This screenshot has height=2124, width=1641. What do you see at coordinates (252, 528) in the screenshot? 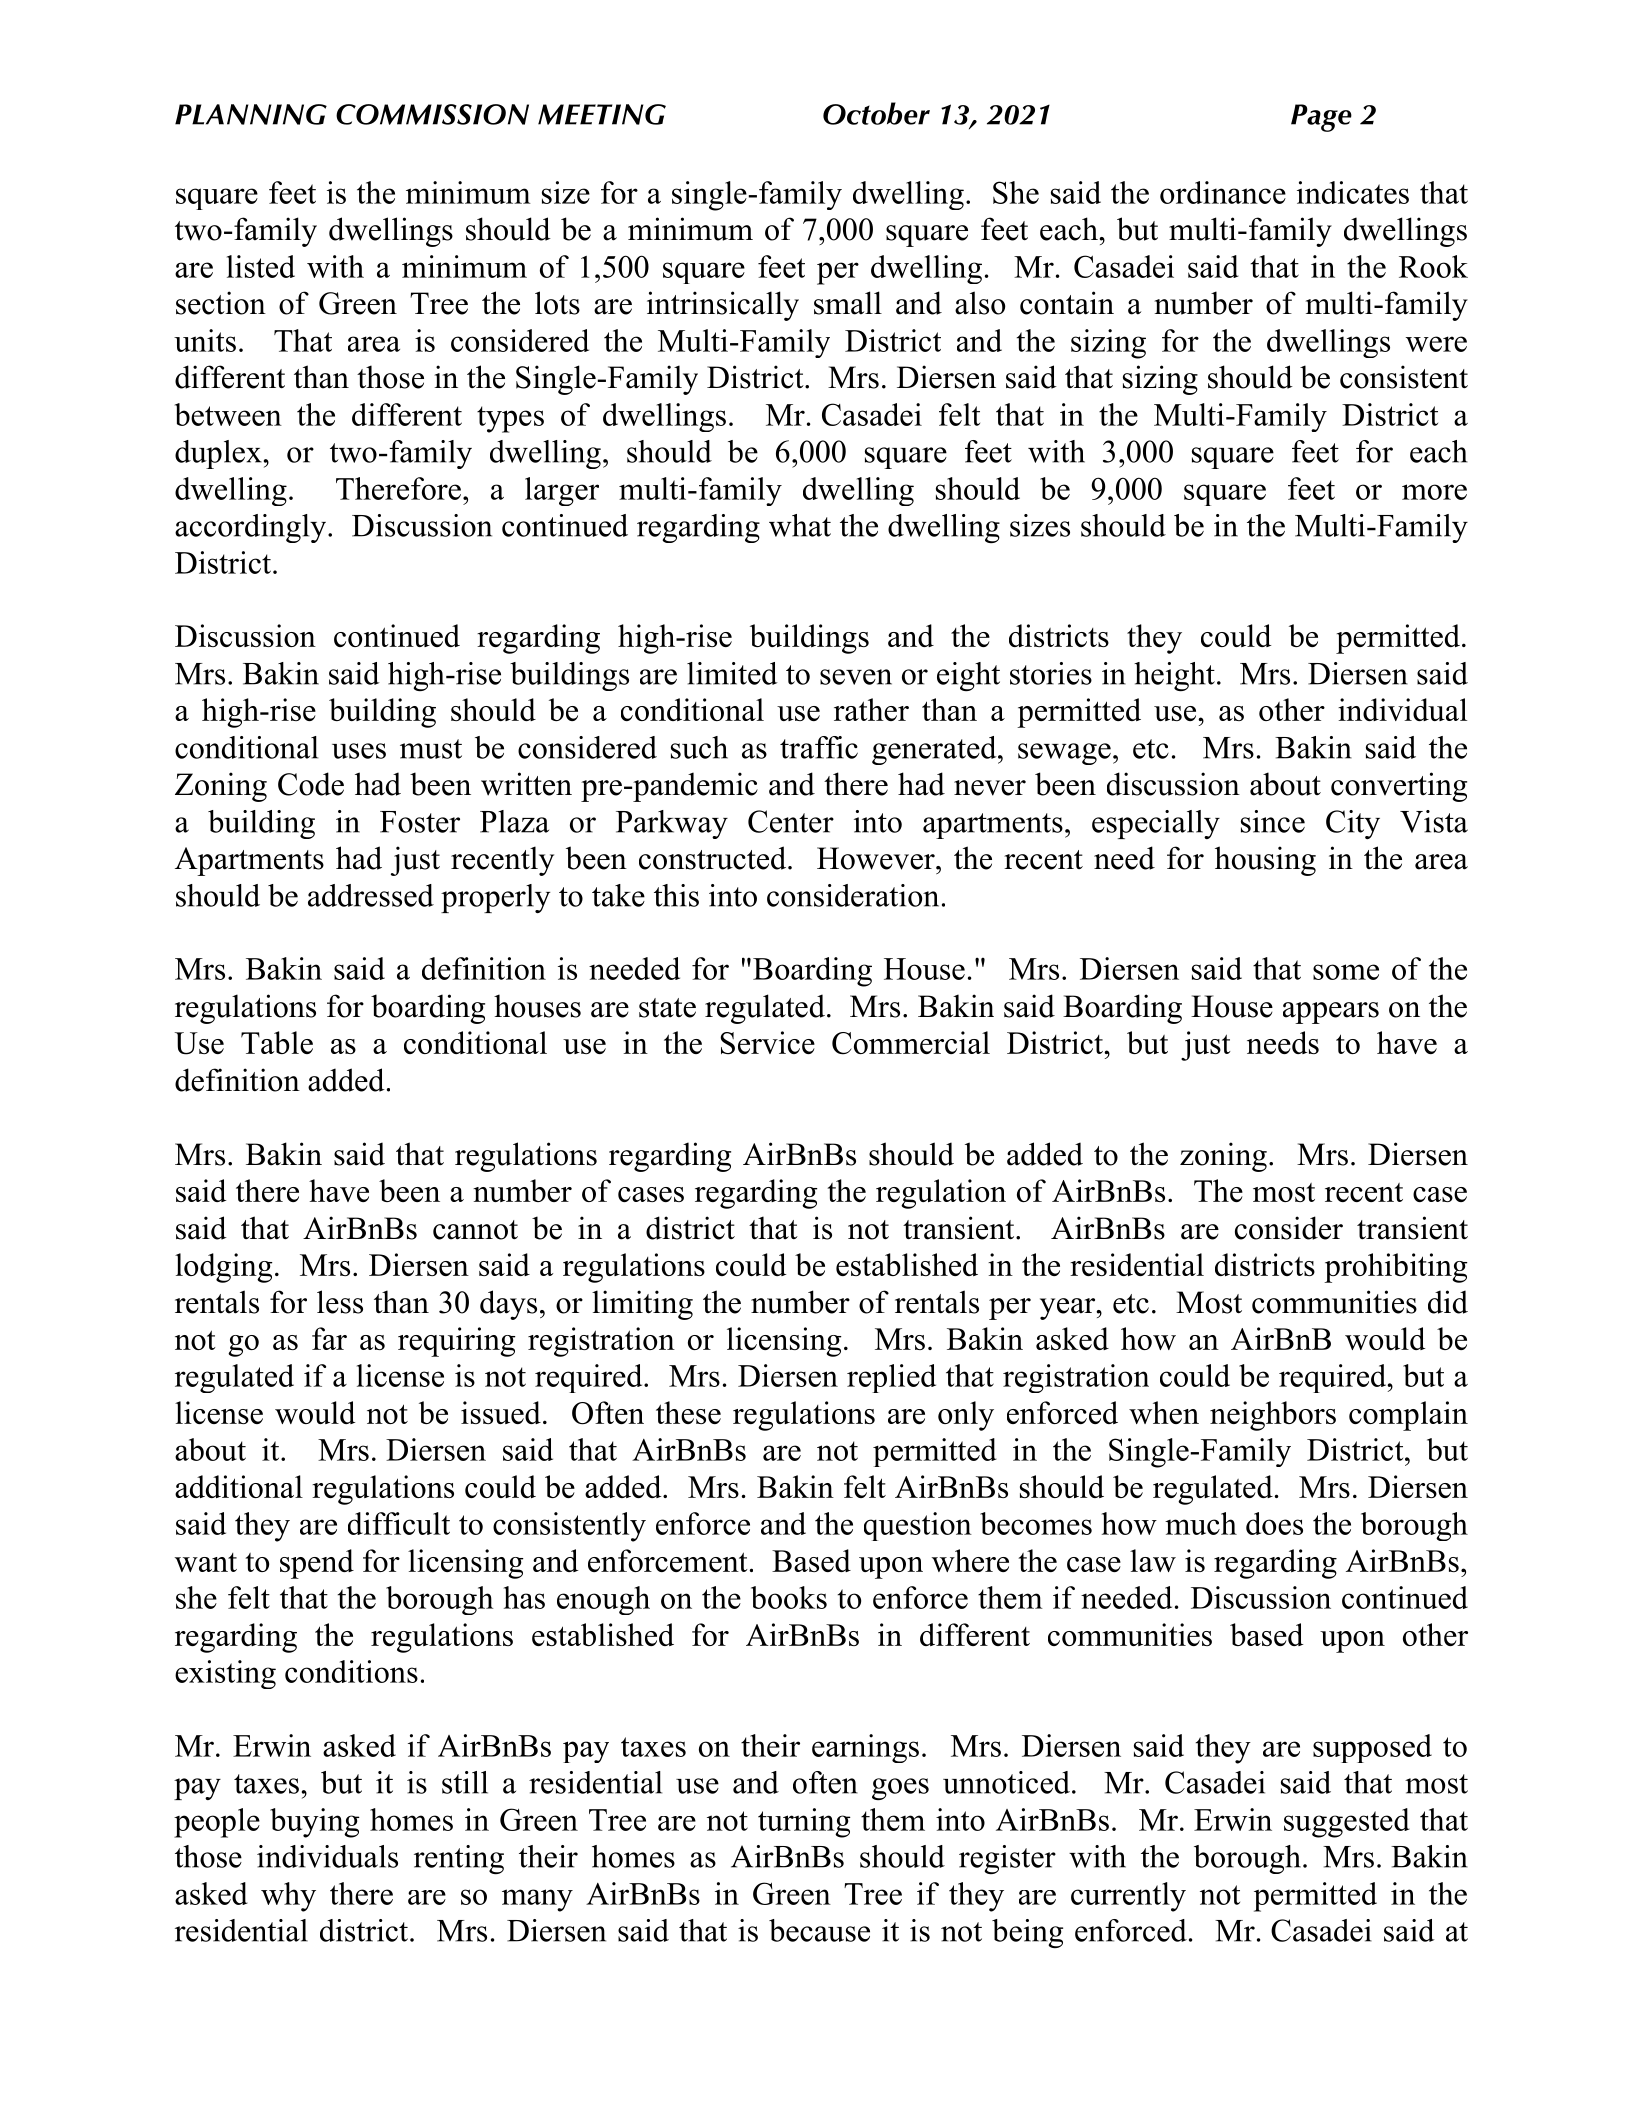
I see `accordingly` at bounding box center [252, 528].
